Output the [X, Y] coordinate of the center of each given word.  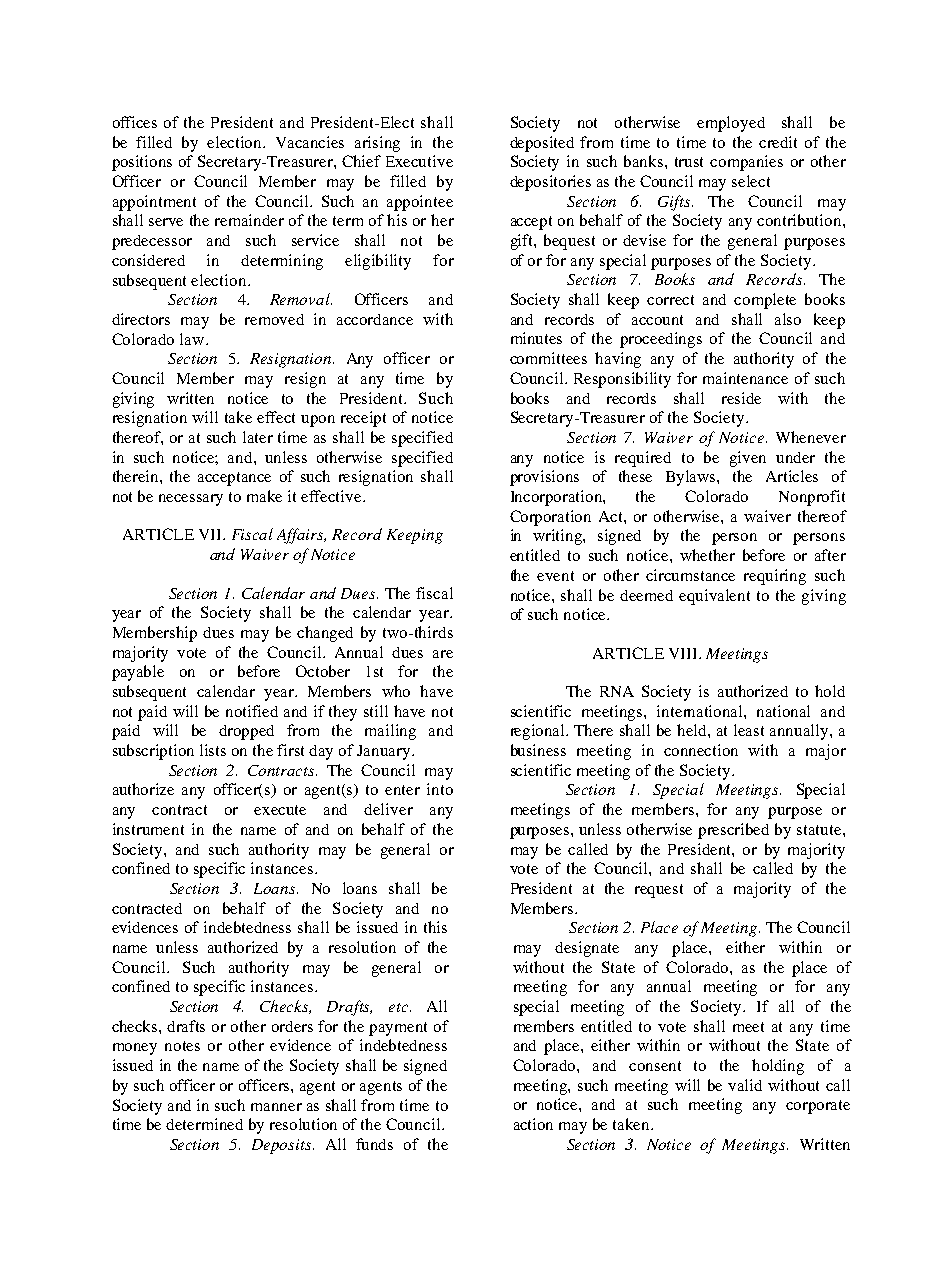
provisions [544, 478]
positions [142, 163]
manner [276, 1107]
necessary [191, 500]
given [748, 459]
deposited [542, 144]
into [440, 789]
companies [746, 163]
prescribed [733, 831]
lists [213, 750]
